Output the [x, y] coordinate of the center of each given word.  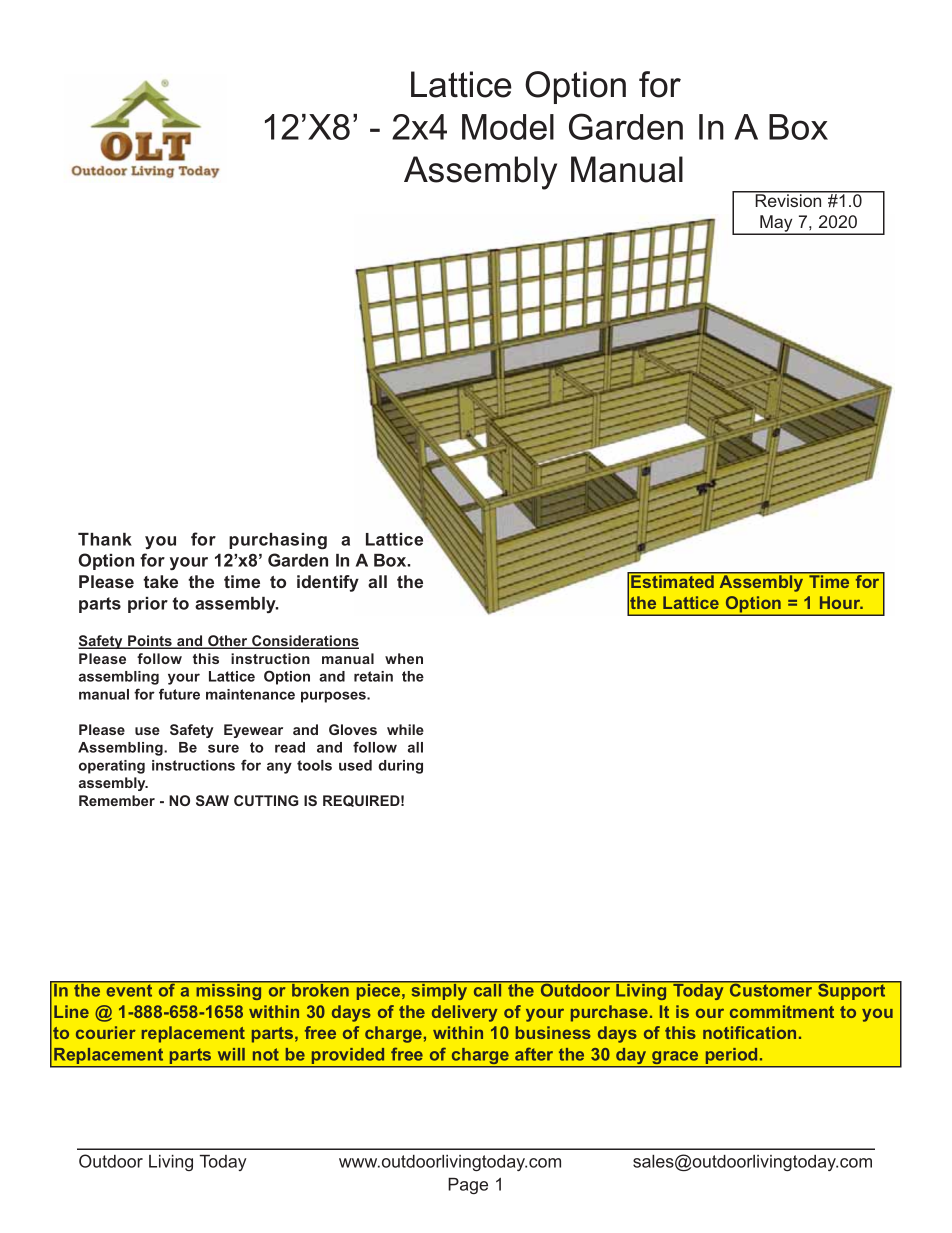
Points [150, 642]
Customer [771, 989]
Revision [788, 199]
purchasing [278, 541]
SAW [212, 800]
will [231, 1054]
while [405, 729]
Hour [841, 602]
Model [508, 127]
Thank [105, 539]
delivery [464, 1013]
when [404, 658]
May [776, 225]
